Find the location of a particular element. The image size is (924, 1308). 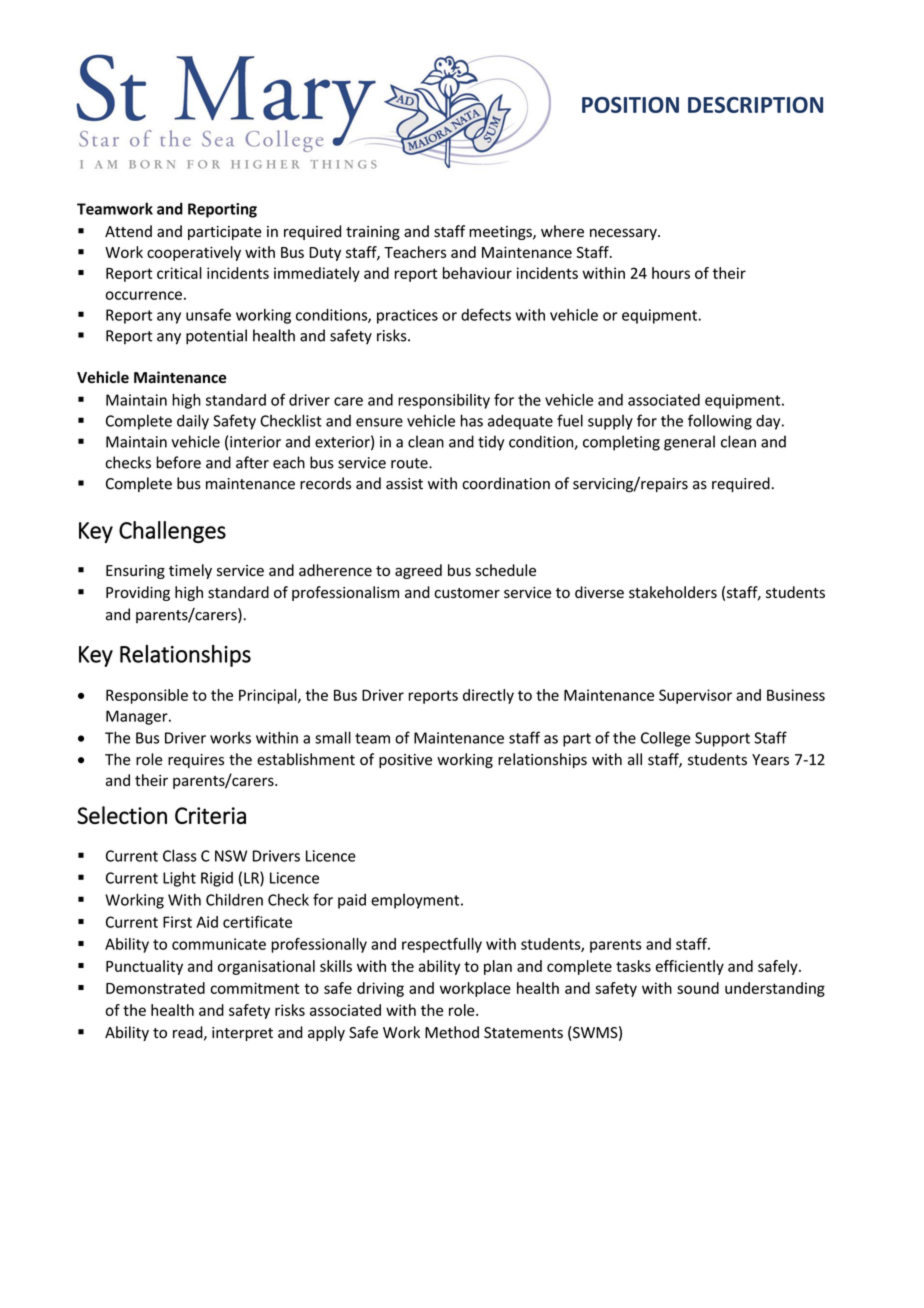

following is located at coordinates (720, 422).
